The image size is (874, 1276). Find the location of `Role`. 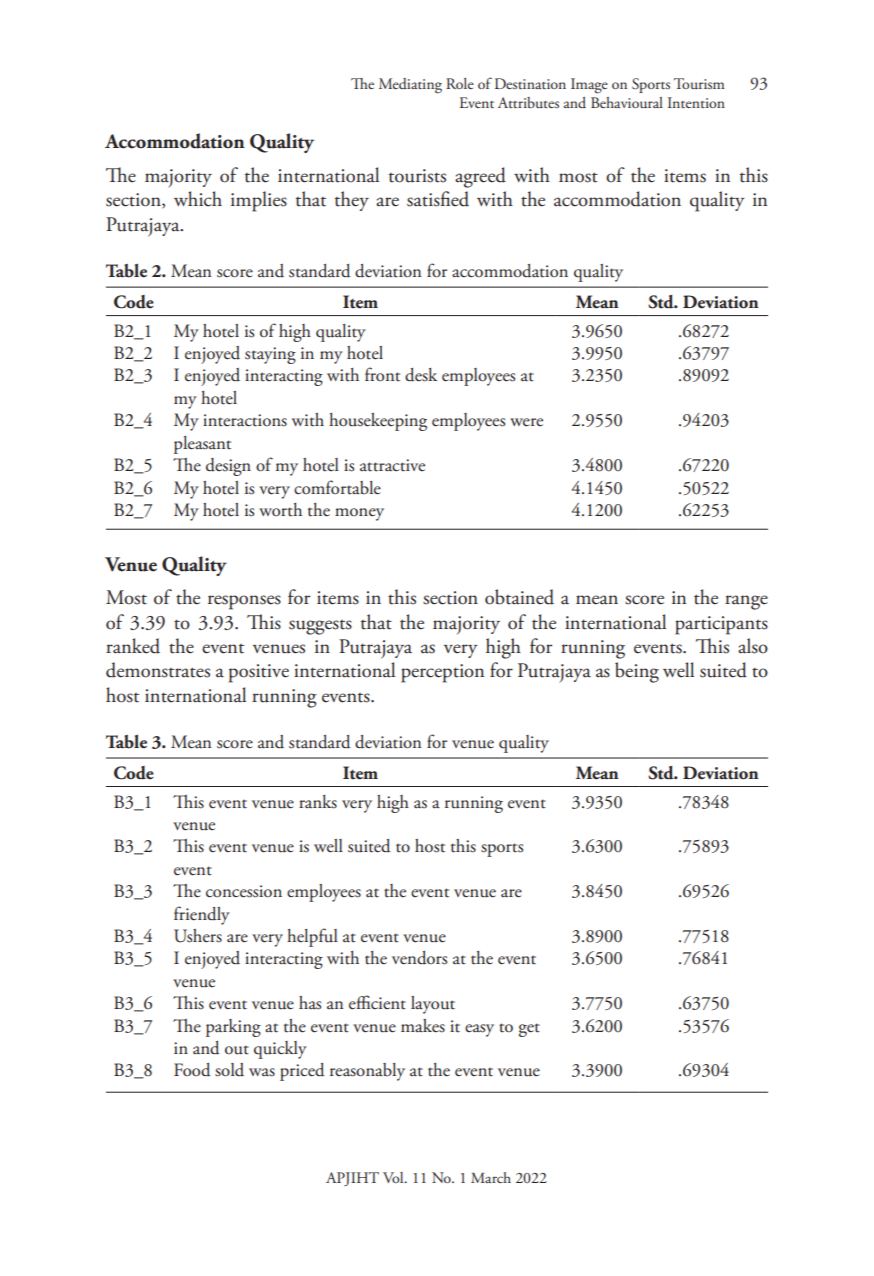

Role is located at coordinates (460, 83).
